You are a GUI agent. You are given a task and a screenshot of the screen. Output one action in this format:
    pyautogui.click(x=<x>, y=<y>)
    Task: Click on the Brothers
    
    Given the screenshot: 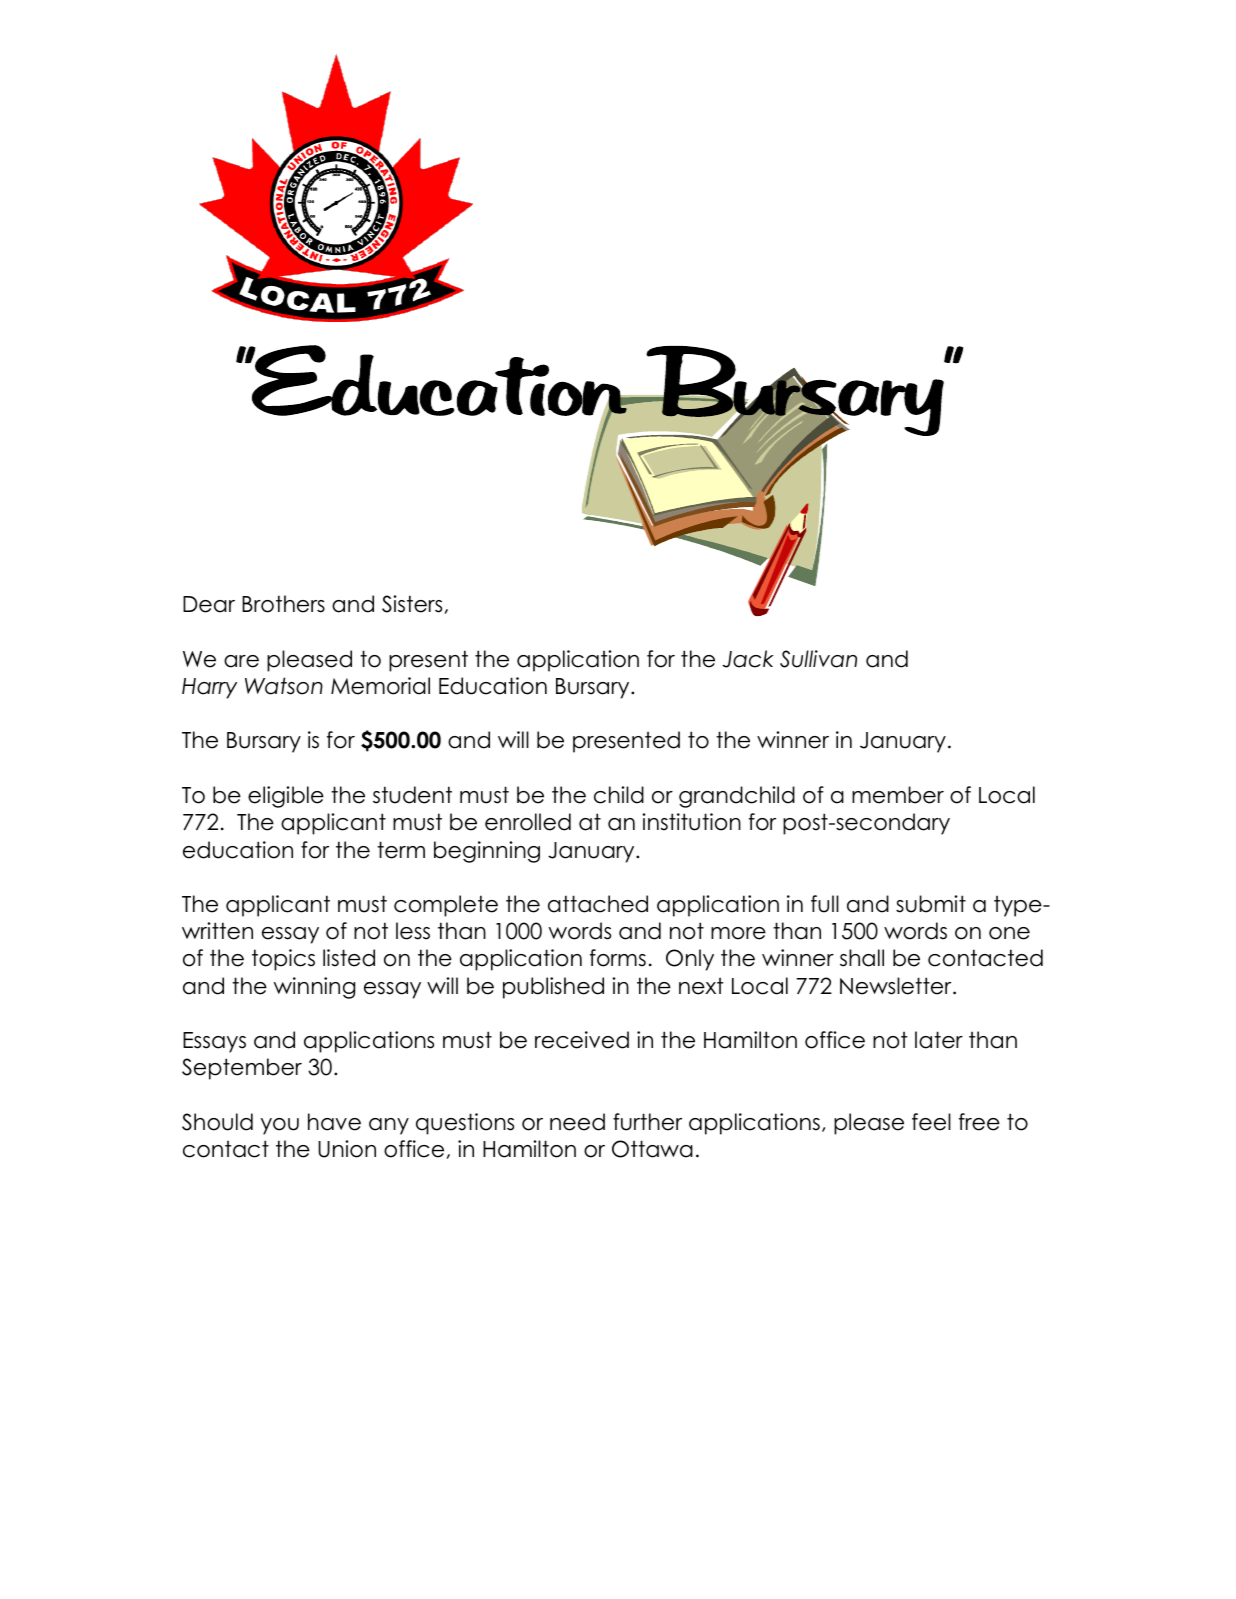 What is the action you would take?
    pyautogui.click(x=283, y=604)
